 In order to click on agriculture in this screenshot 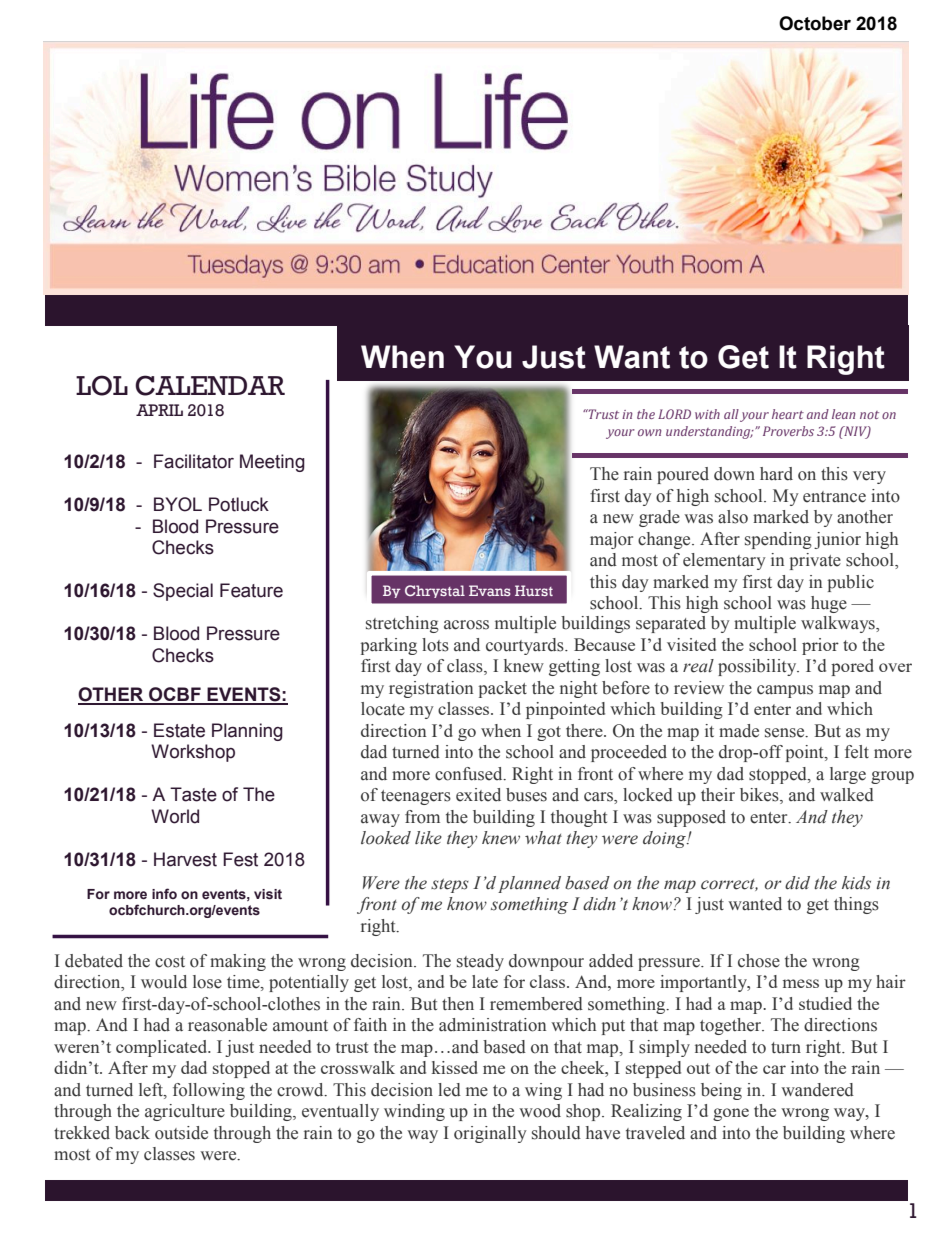, I will do `click(185, 1112)`.
